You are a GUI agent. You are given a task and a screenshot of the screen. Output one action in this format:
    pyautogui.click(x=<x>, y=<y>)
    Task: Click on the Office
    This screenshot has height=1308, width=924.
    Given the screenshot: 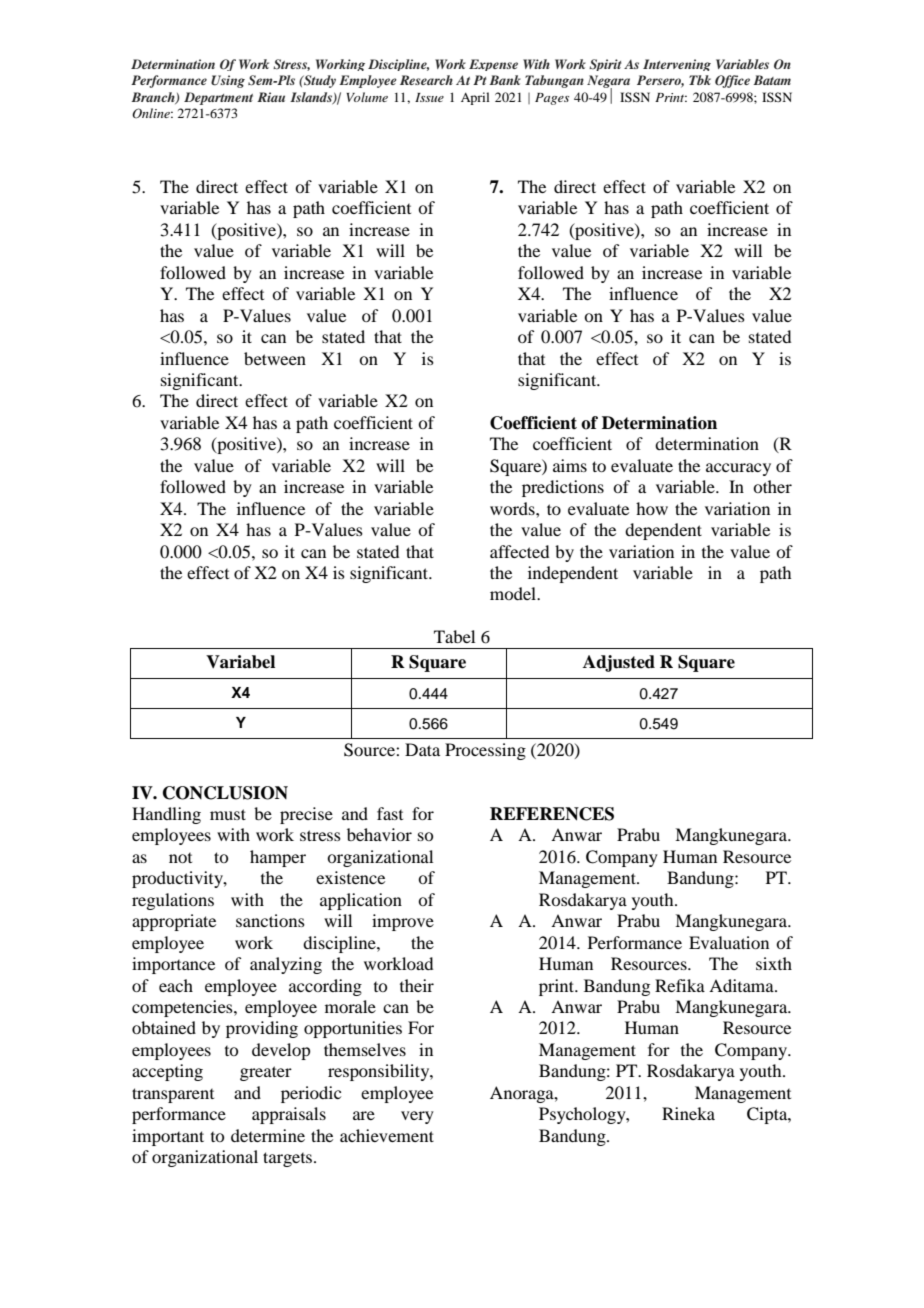 What is the action you would take?
    pyautogui.click(x=732, y=81)
